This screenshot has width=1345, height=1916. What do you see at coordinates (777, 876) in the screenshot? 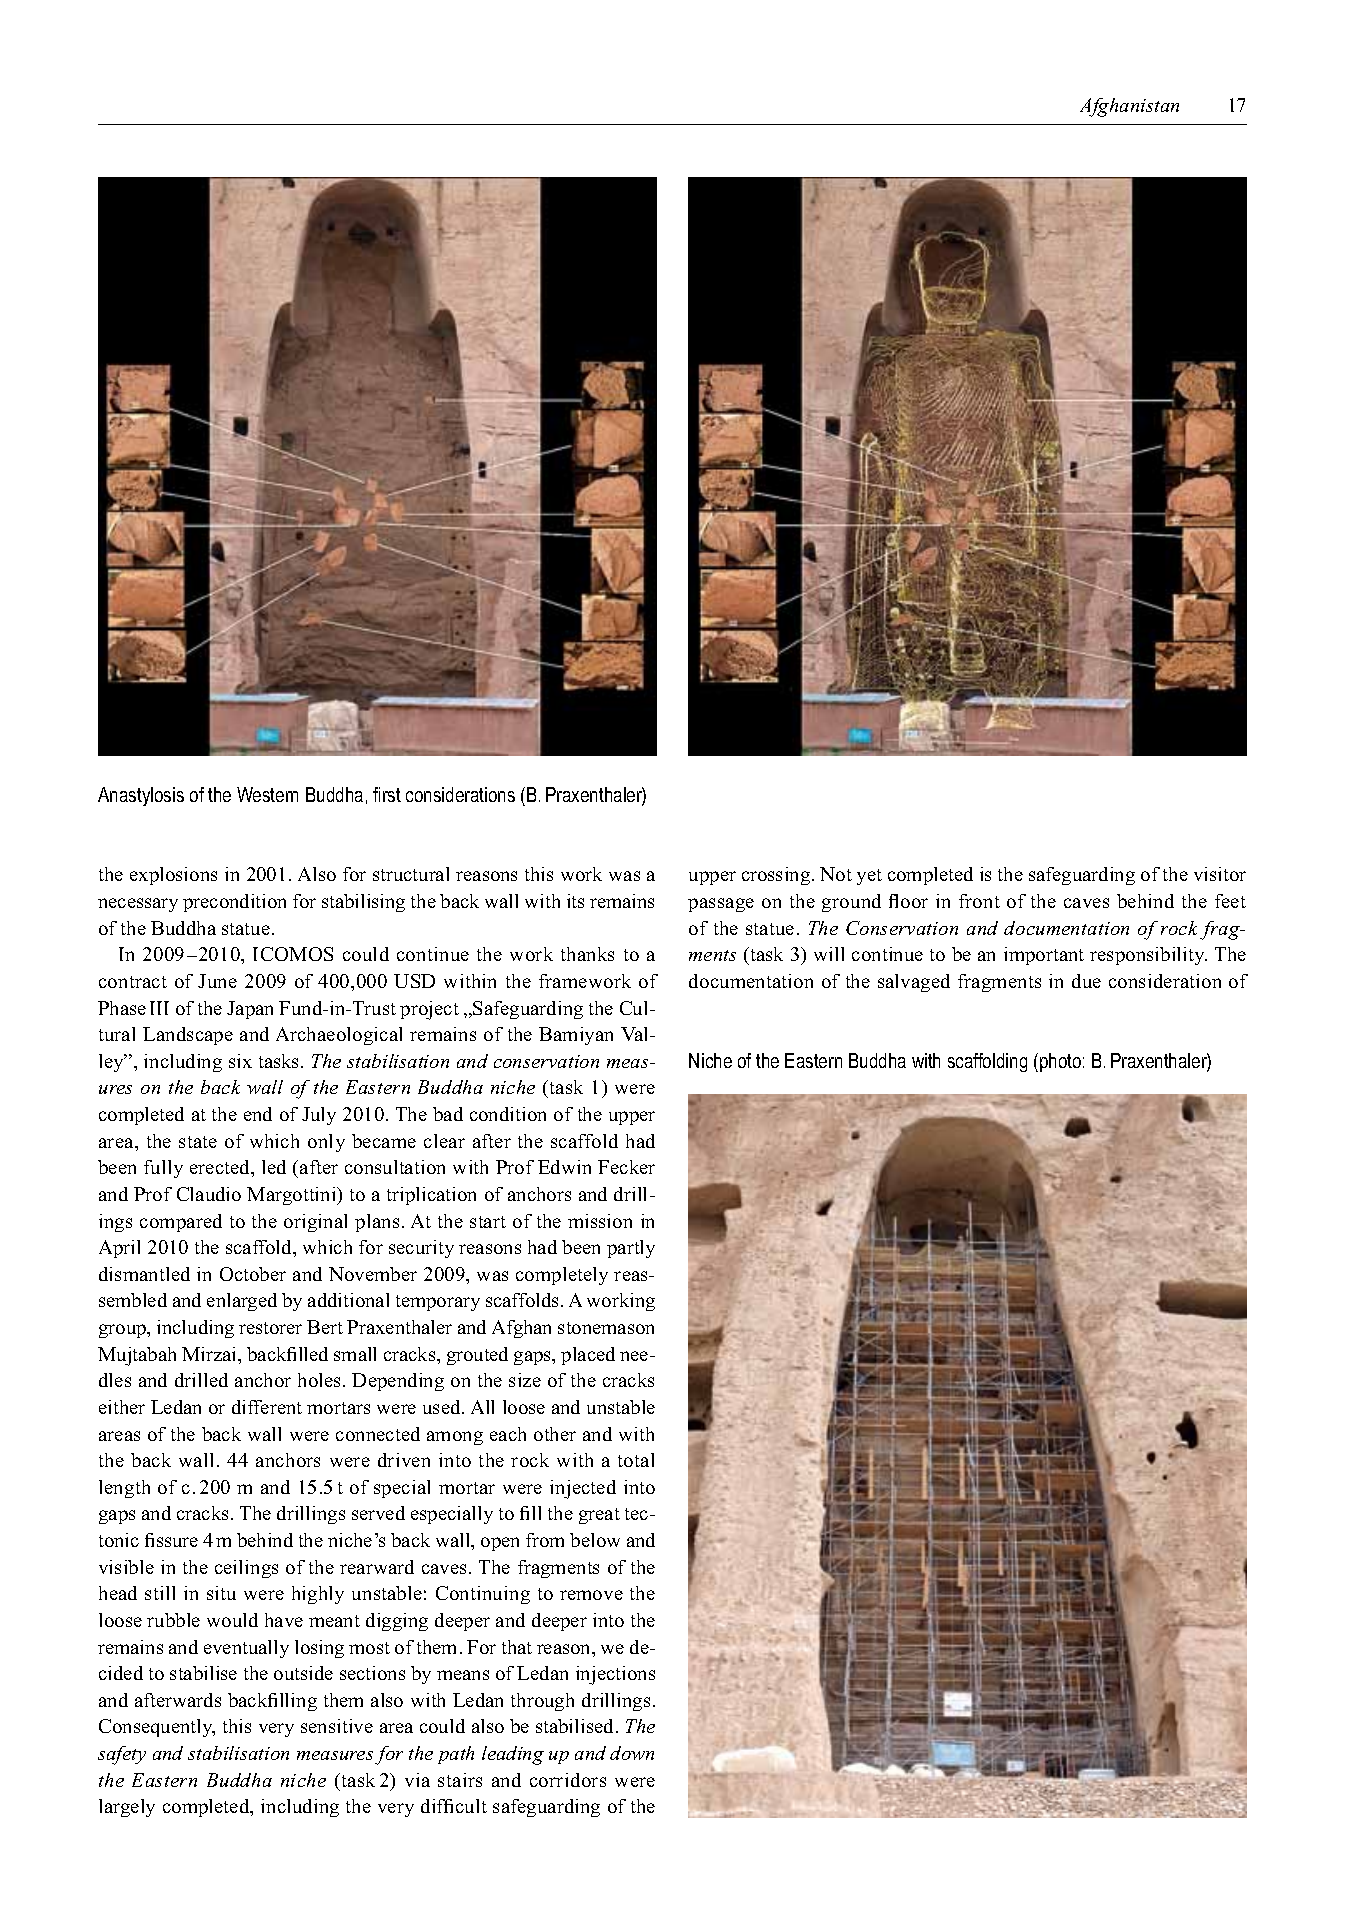
I see `crossing` at bounding box center [777, 876].
